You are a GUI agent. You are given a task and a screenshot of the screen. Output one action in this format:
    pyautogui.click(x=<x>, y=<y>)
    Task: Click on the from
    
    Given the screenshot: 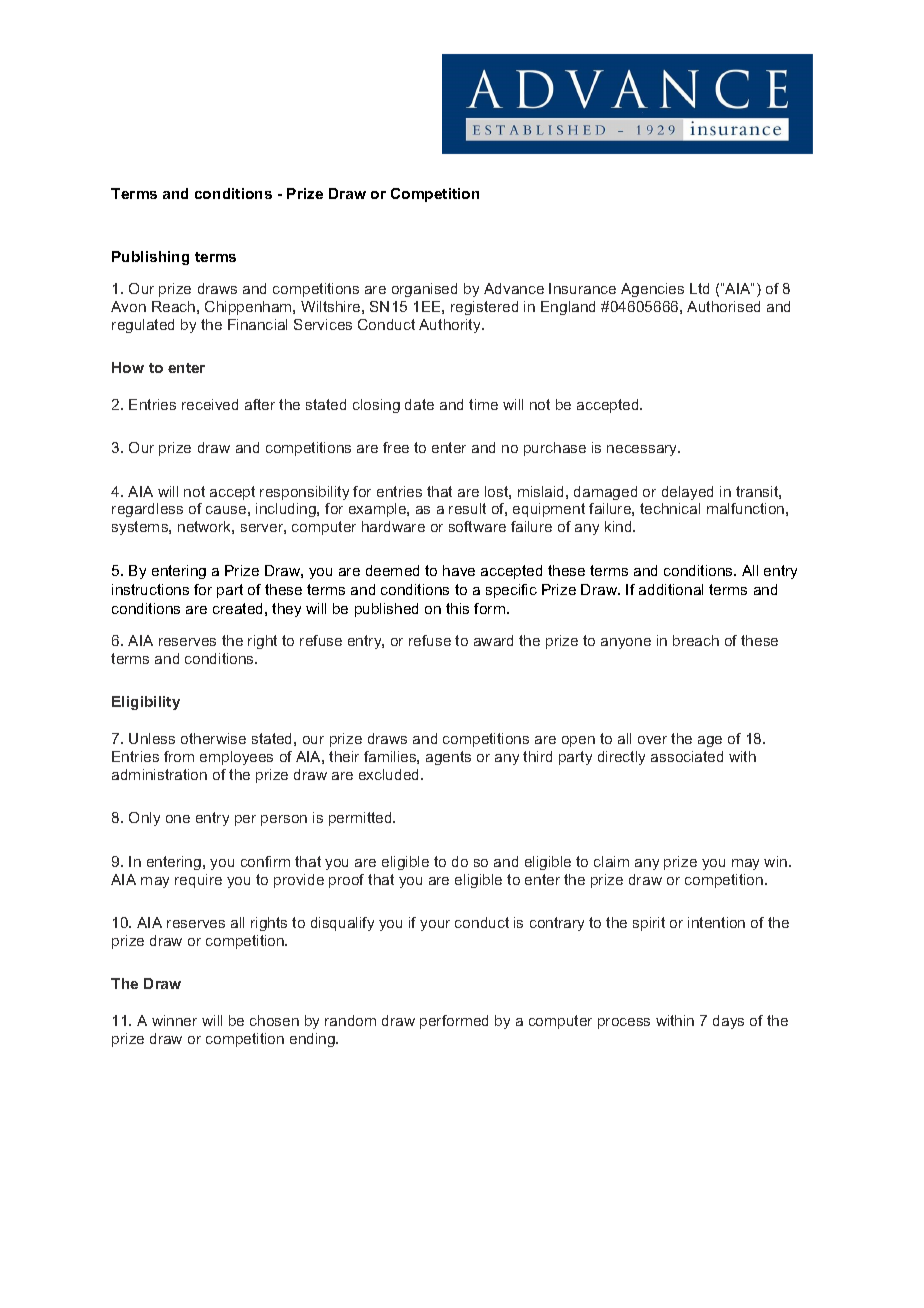 What is the action you would take?
    pyautogui.click(x=179, y=756)
